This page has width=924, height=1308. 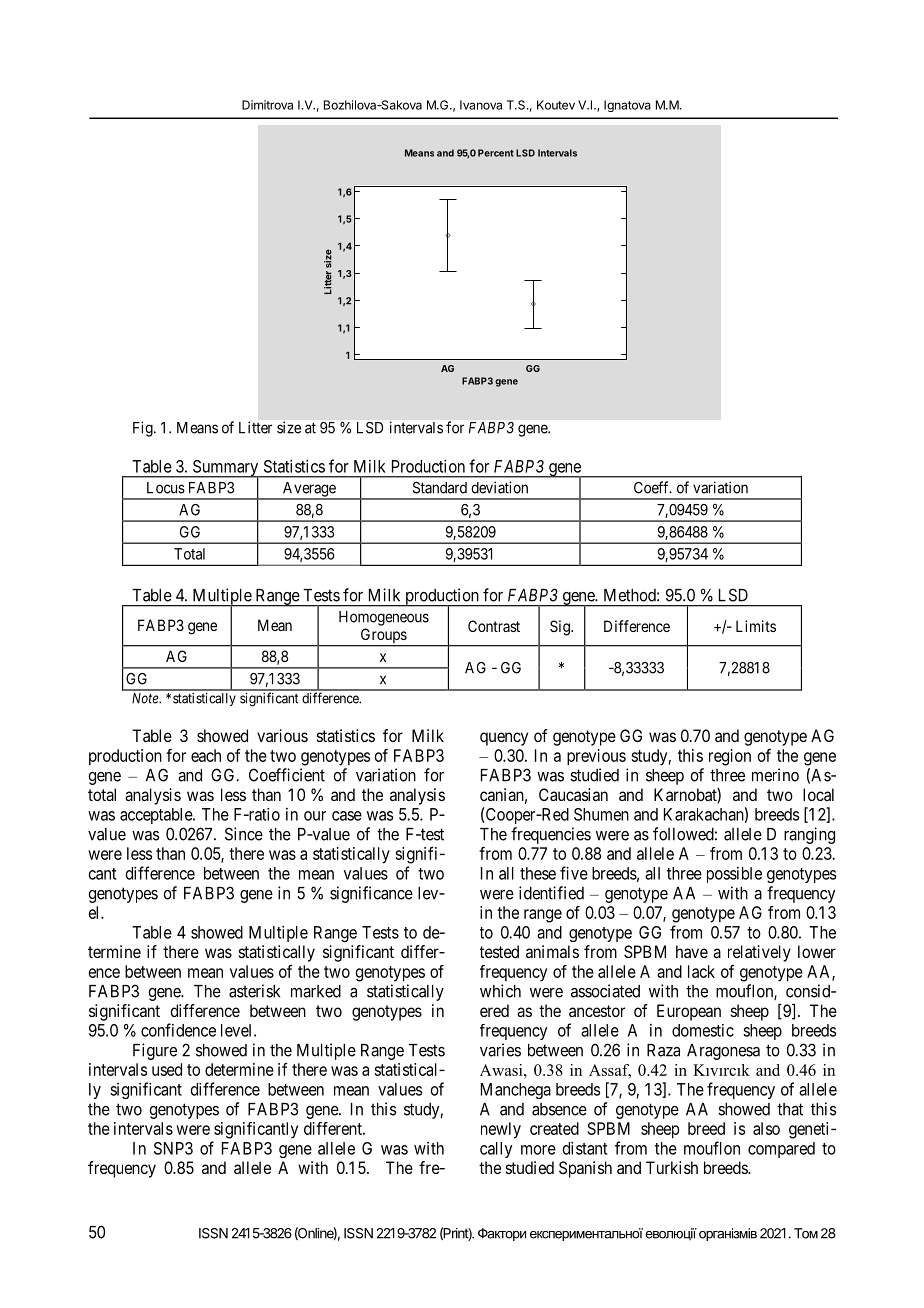 I want to click on Since, so click(x=244, y=834).
